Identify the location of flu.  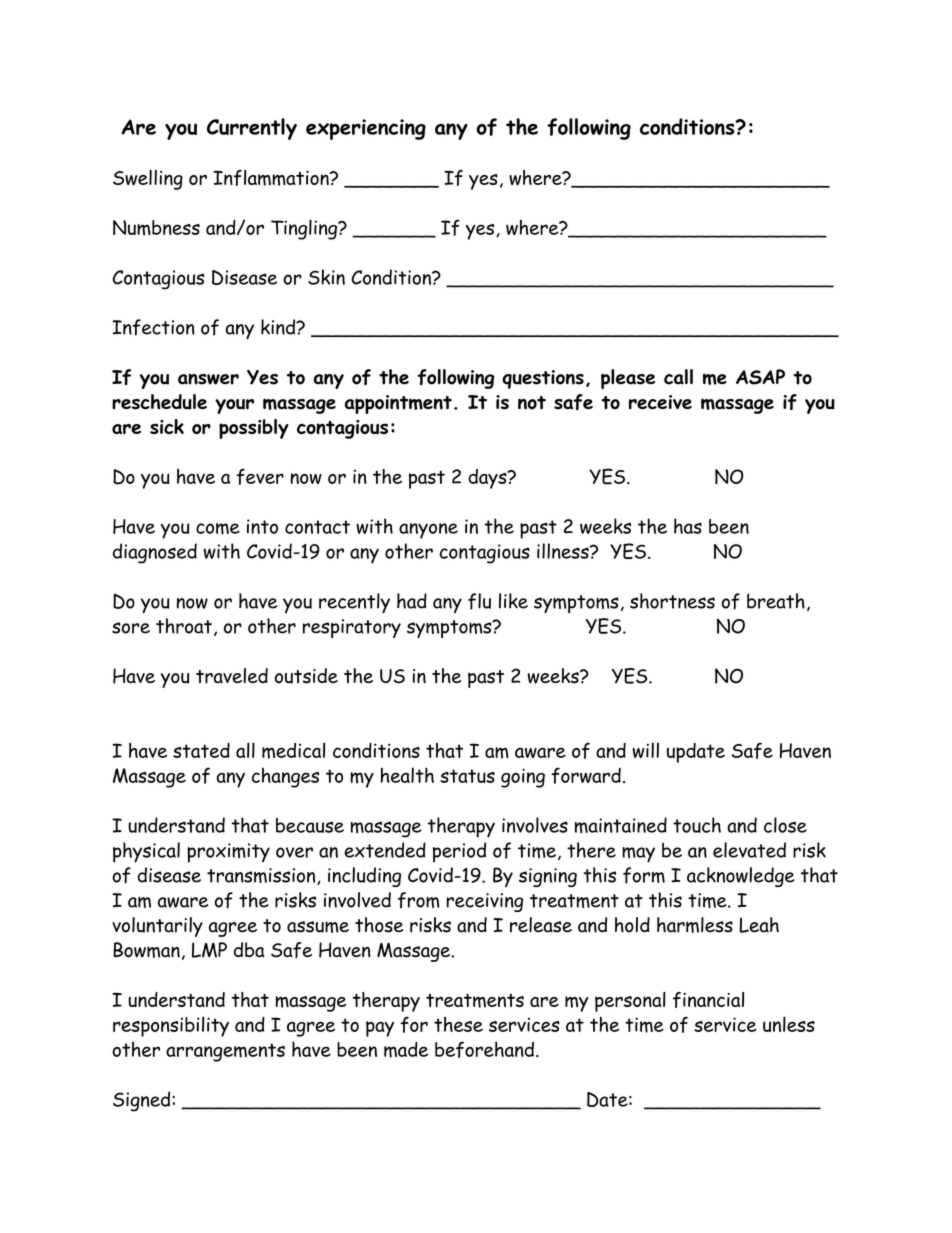
(479, 601).
